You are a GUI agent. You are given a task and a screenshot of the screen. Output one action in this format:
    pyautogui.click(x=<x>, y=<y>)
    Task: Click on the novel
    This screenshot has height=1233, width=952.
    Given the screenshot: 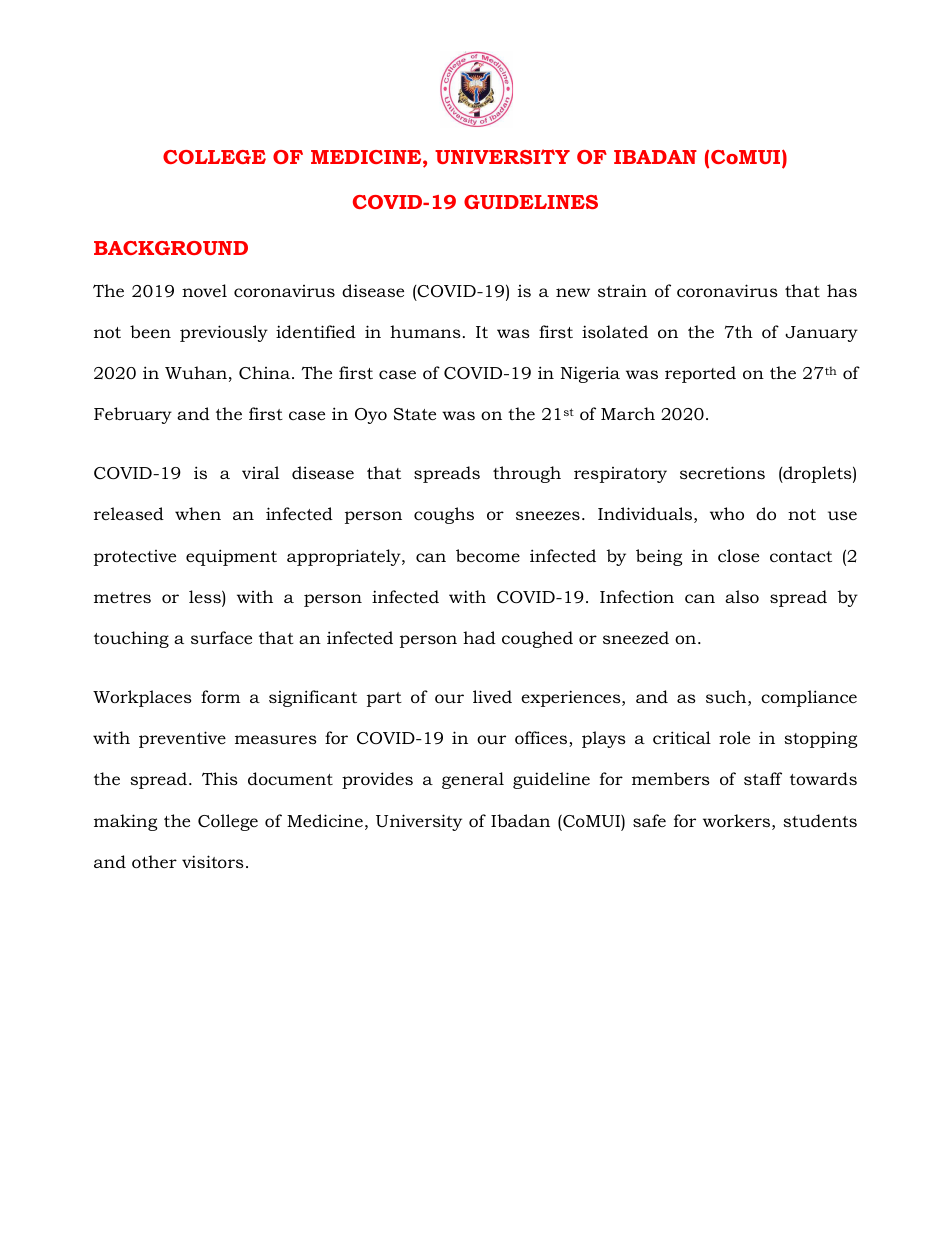 What is the action you would take?
    pyautogui.click(x=204, y=290)
